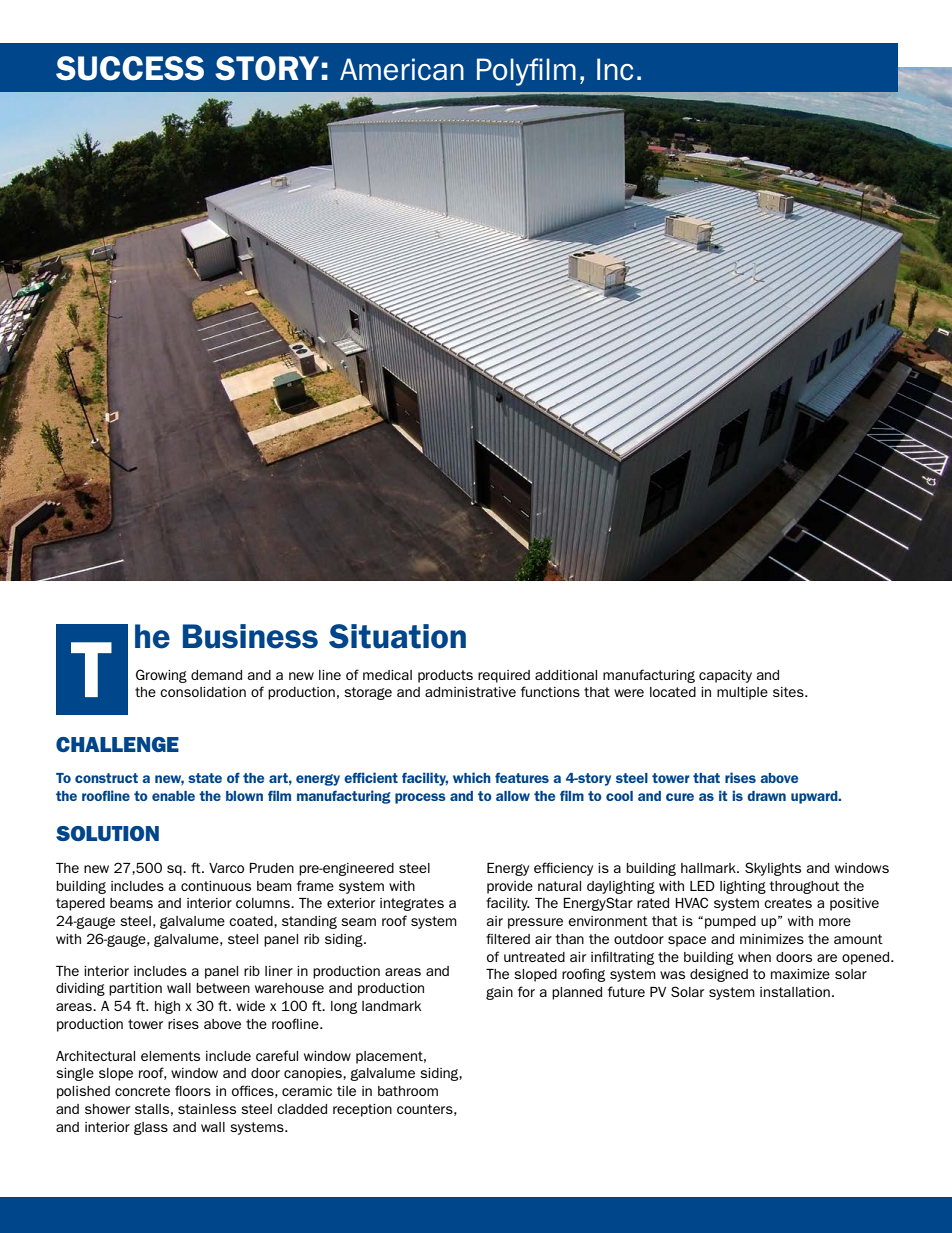 This screenshot has height=1233, width=952. What do you see at coordinates (161, 676) in the screenshot?
I see `Growing` at bounding box center [161, 676].
